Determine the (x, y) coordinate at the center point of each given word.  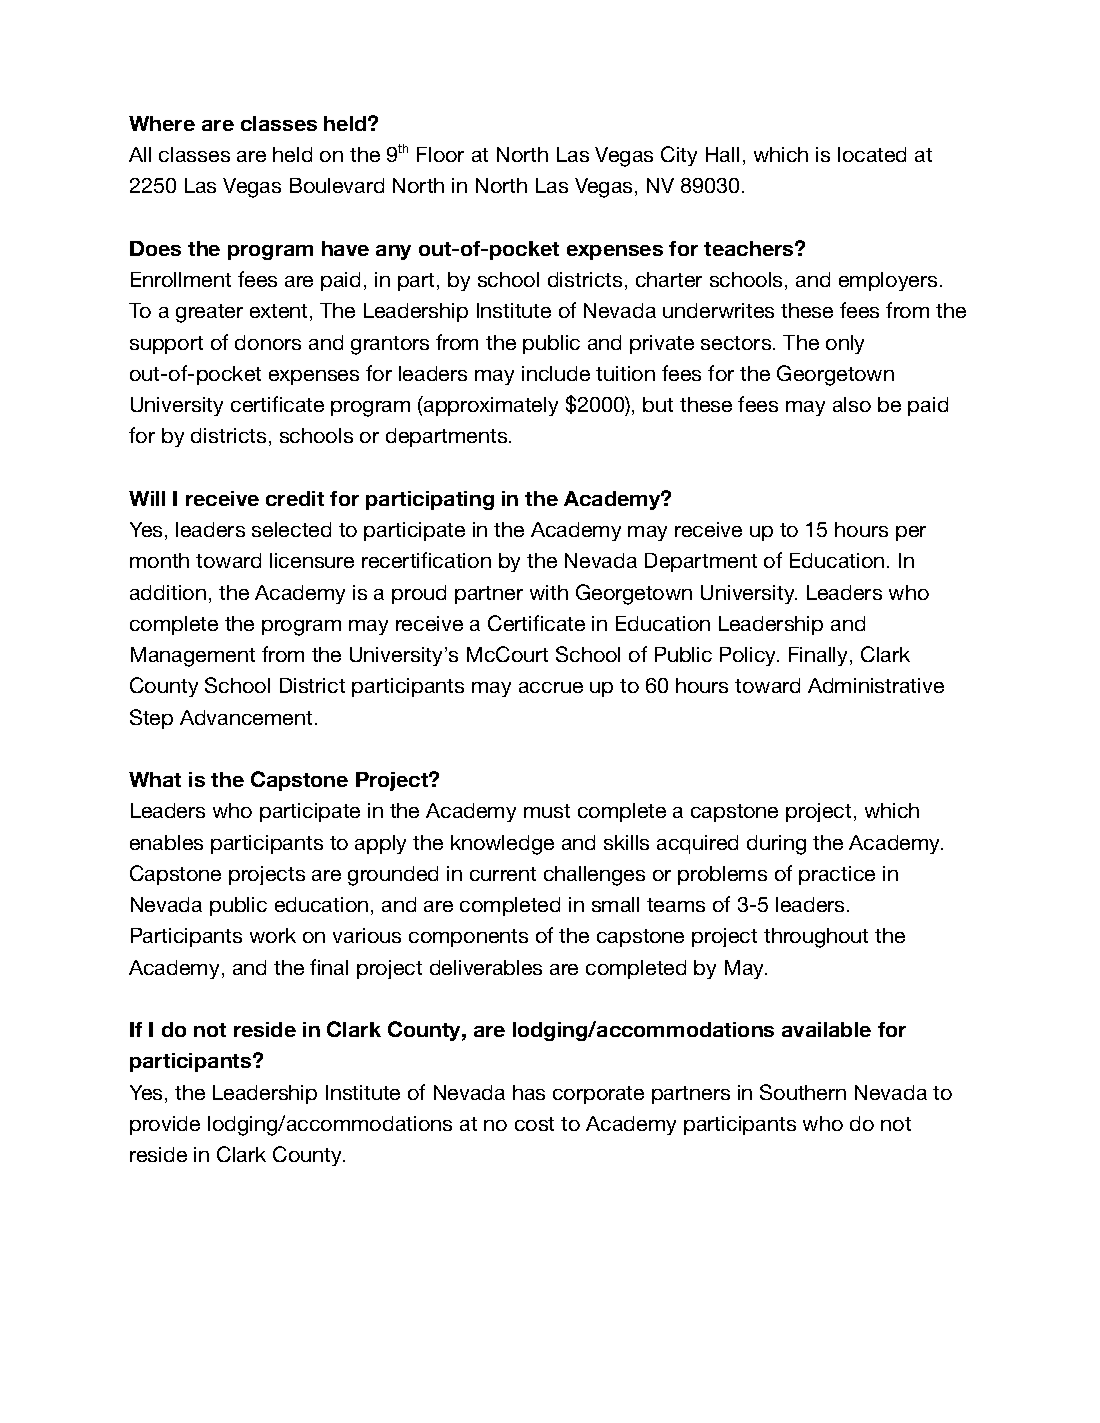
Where (162, 123)
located (872, 154)
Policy (749, 656)
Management (193, 657)
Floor (440, 154)
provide (165, 1125)
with (549, 592)
